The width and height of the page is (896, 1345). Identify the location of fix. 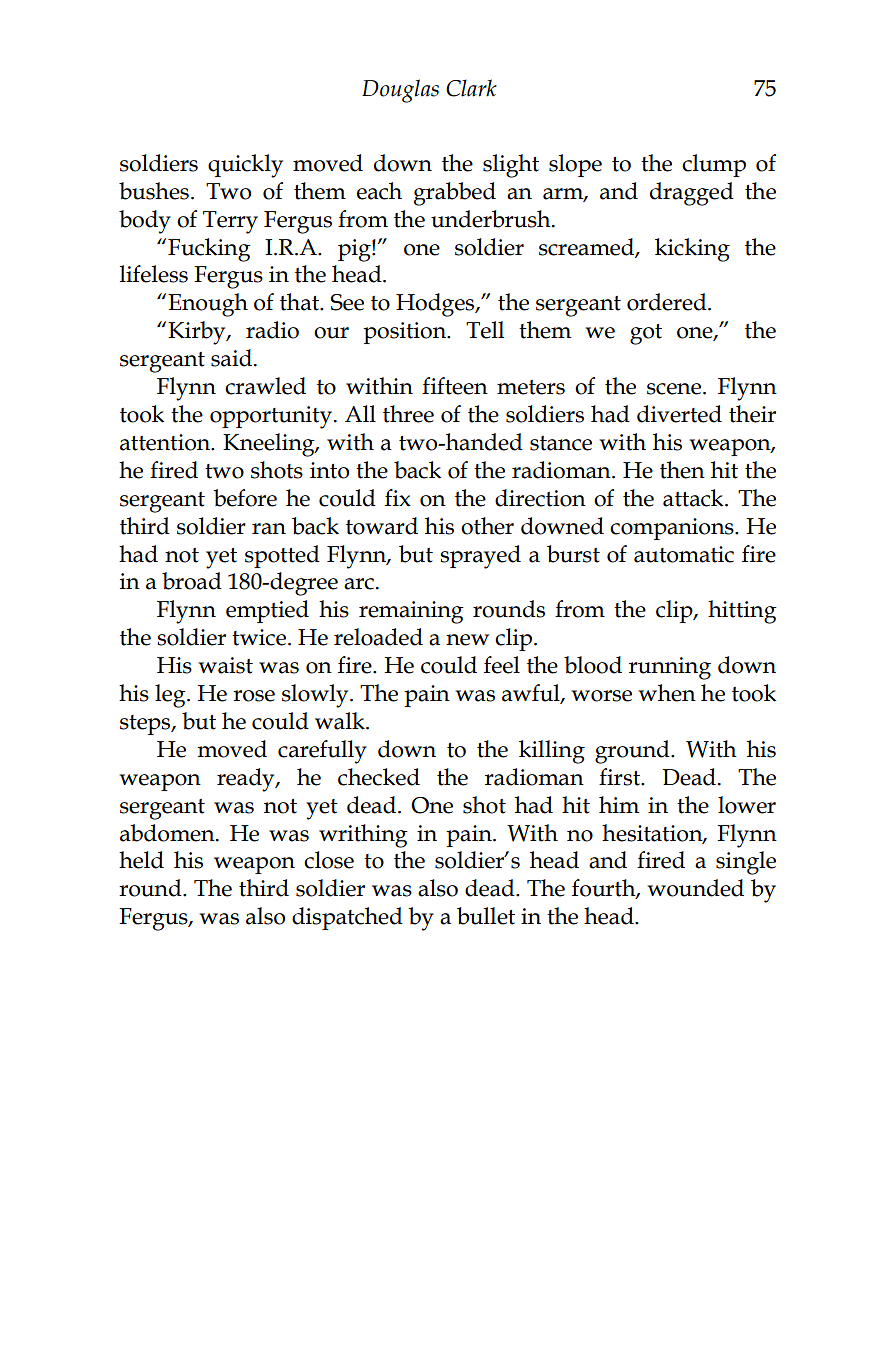
(398, 498).
